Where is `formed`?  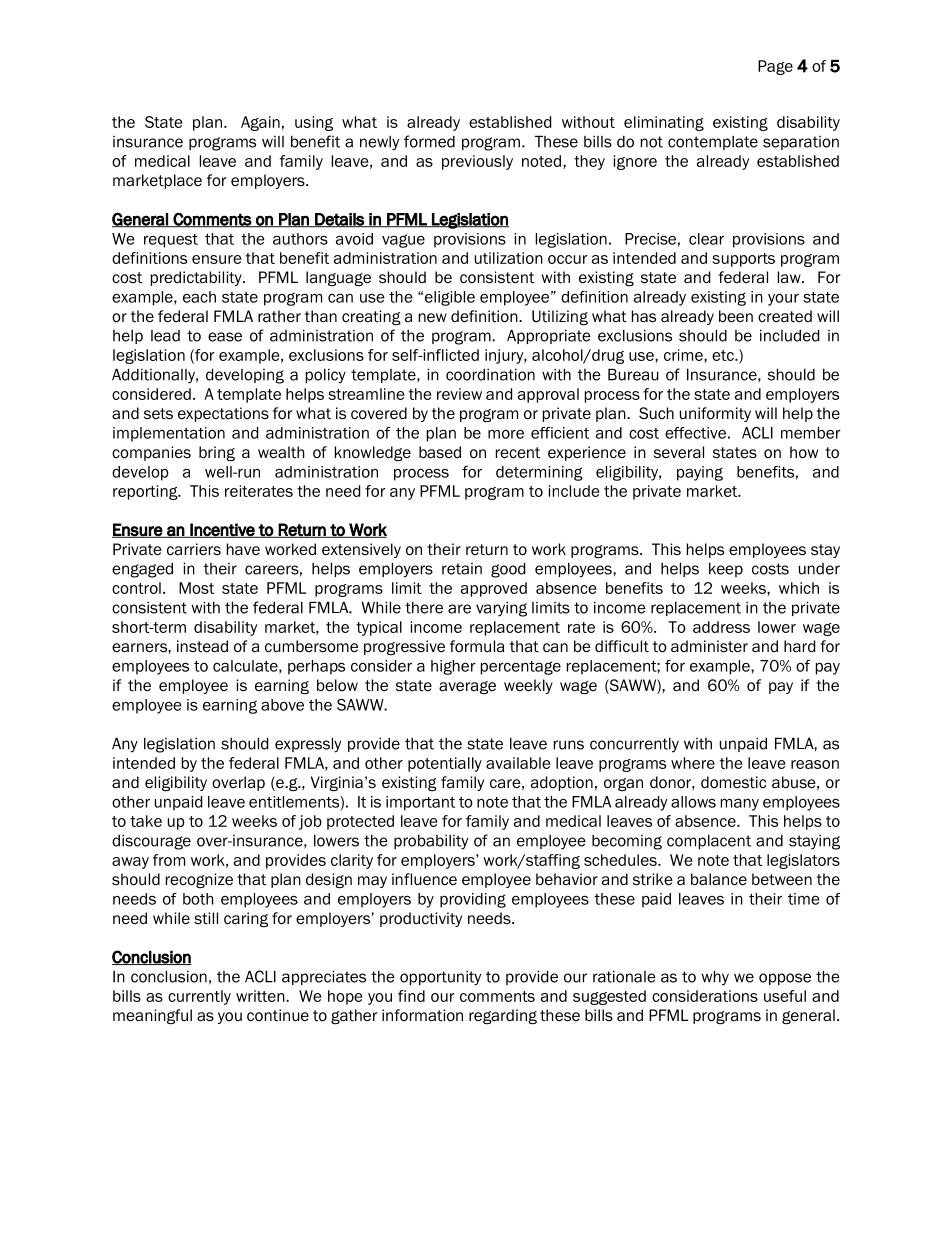 formed is located at coordinates (429, 141).
